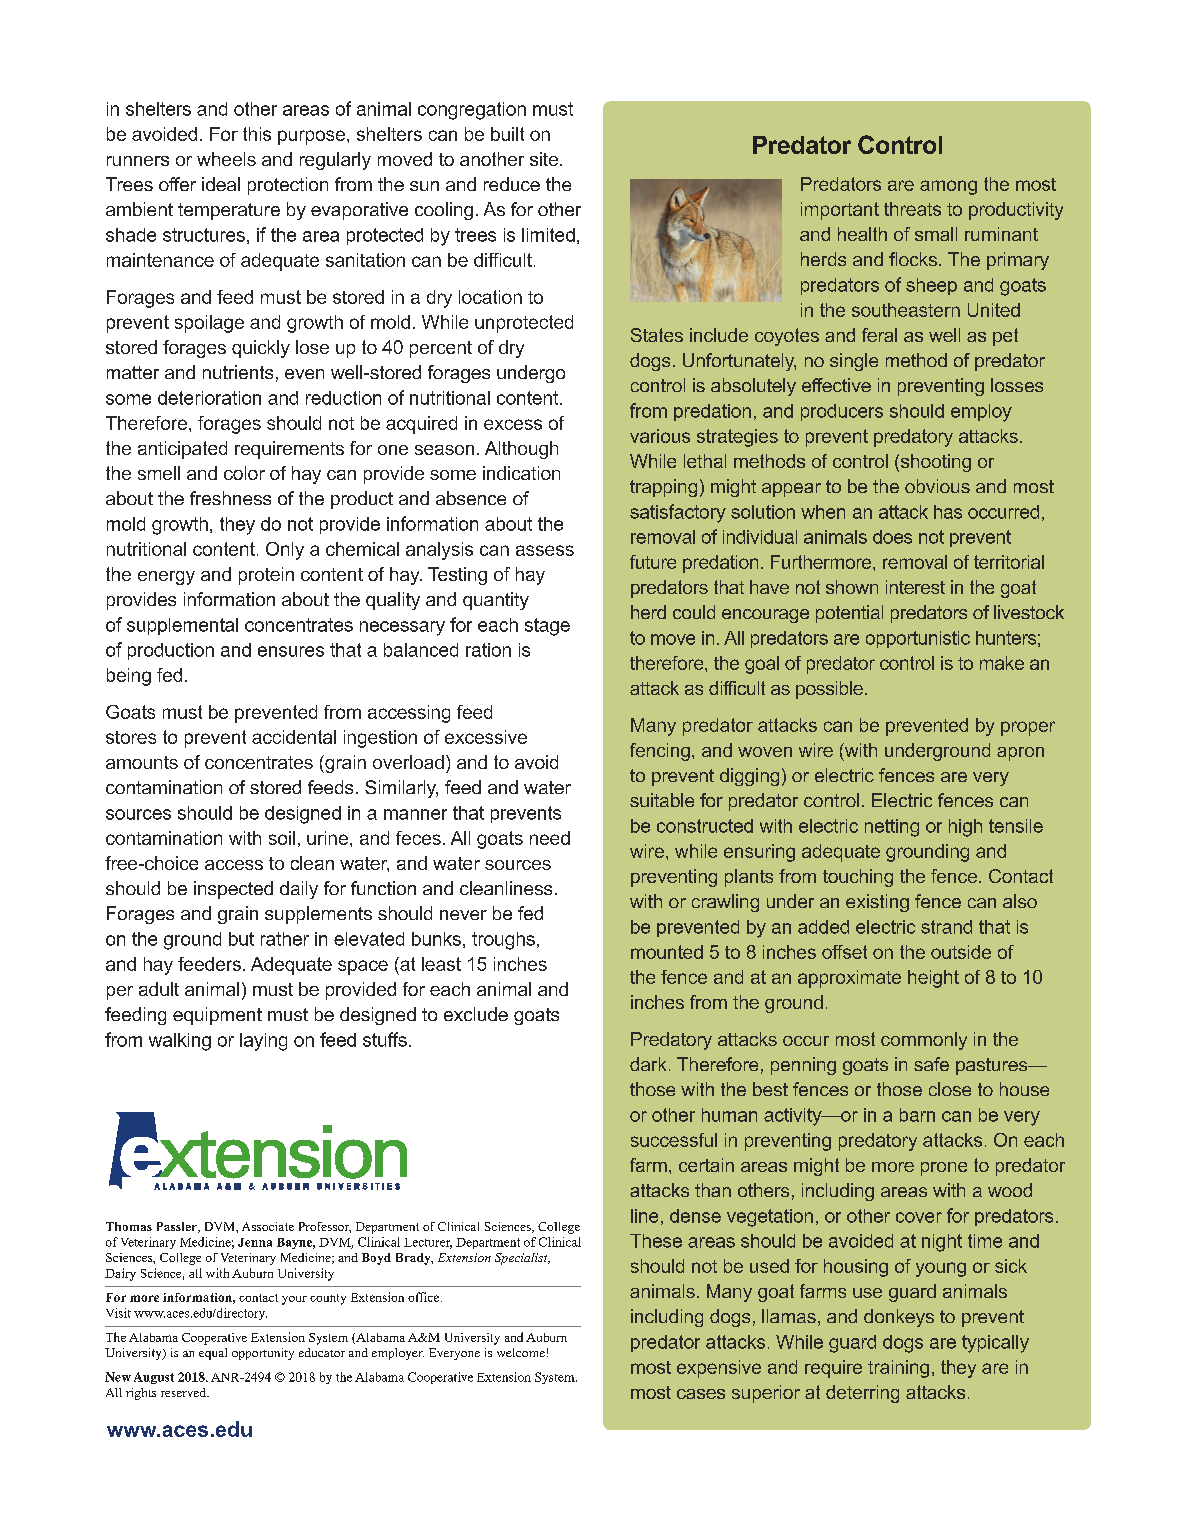 The width and height of the document is (1187, 1536). I want to click on welcome, so click(521, 1352).
